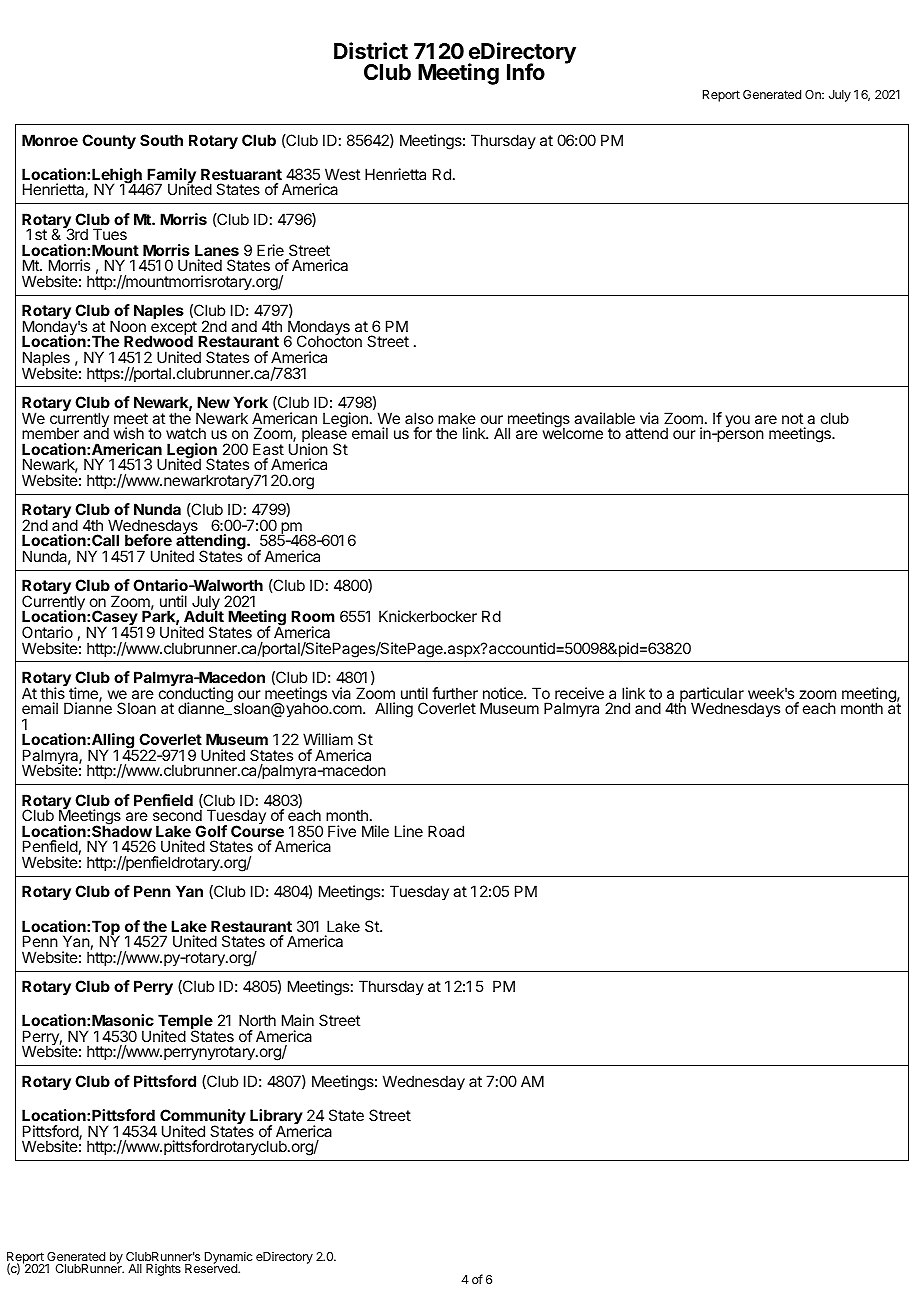  I want to click on second, so click(177, 815).
